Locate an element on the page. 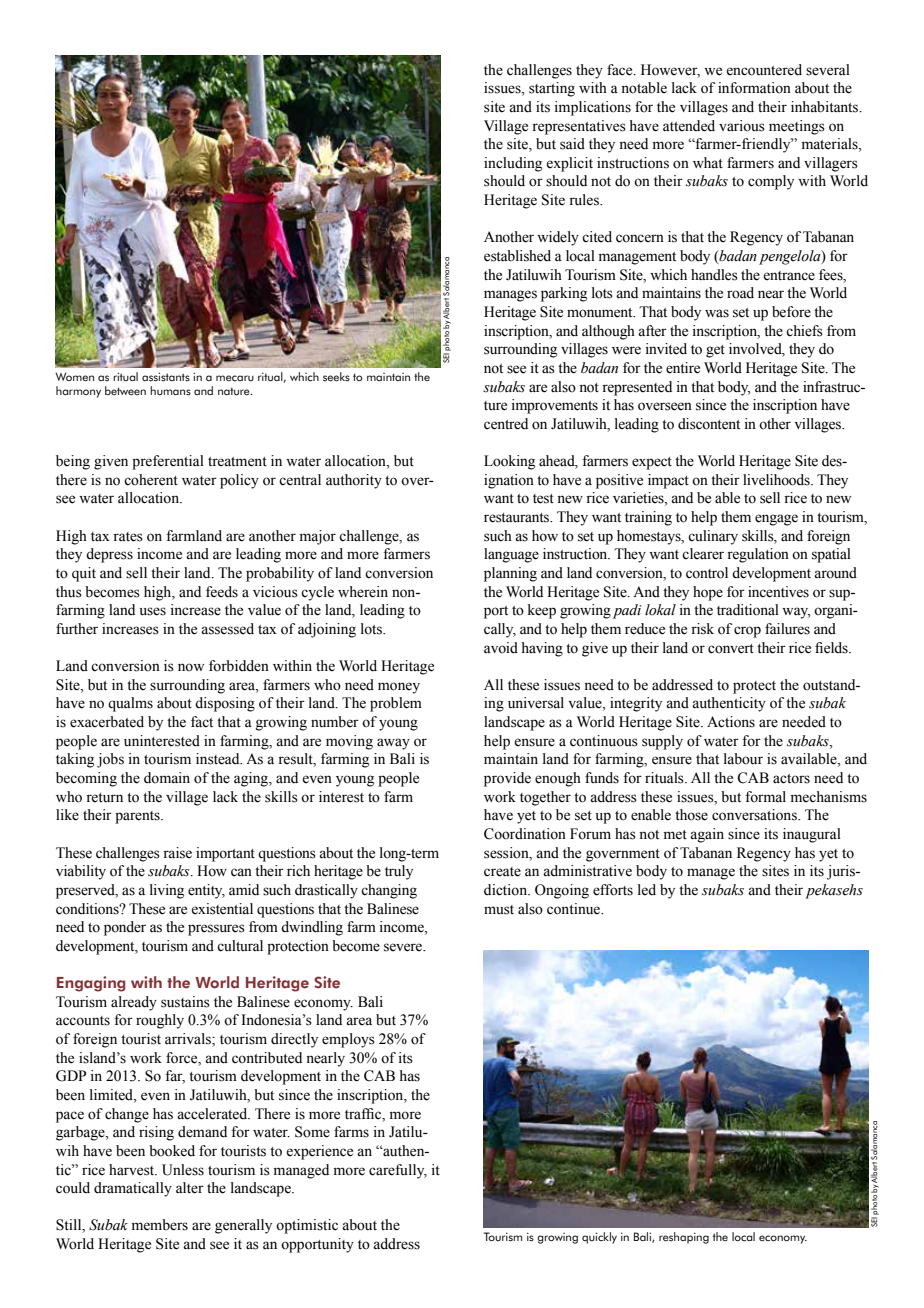 This page has height=1308, width=924. information is located at coordinates (754, 88).
